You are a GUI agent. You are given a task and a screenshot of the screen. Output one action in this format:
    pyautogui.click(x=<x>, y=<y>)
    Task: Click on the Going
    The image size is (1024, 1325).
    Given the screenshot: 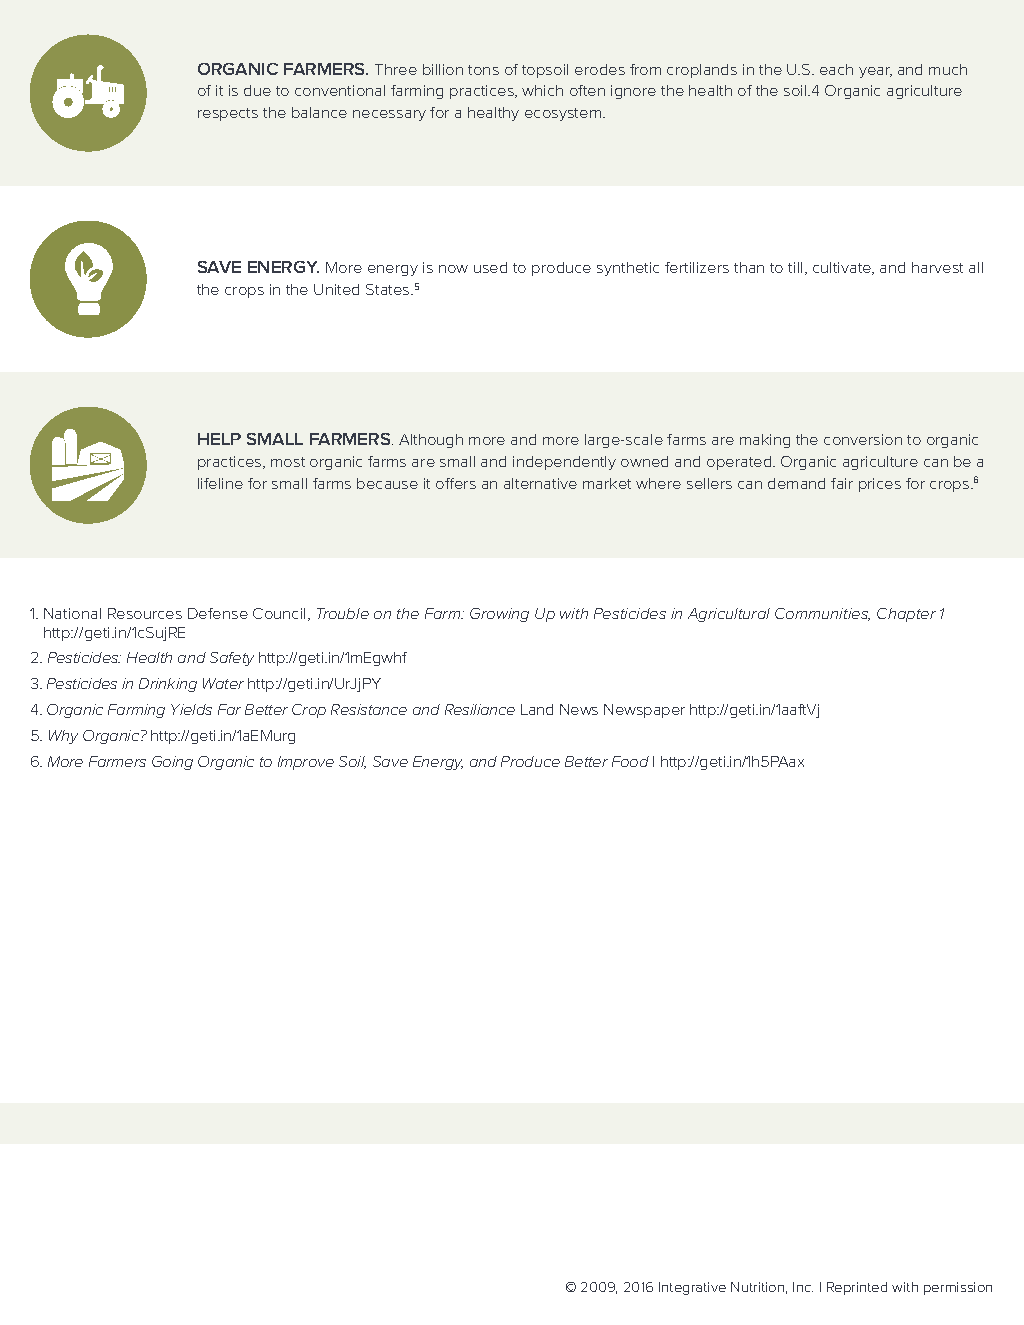 What is the action you would take?
    pyautogui.click(x=172, y=763)
